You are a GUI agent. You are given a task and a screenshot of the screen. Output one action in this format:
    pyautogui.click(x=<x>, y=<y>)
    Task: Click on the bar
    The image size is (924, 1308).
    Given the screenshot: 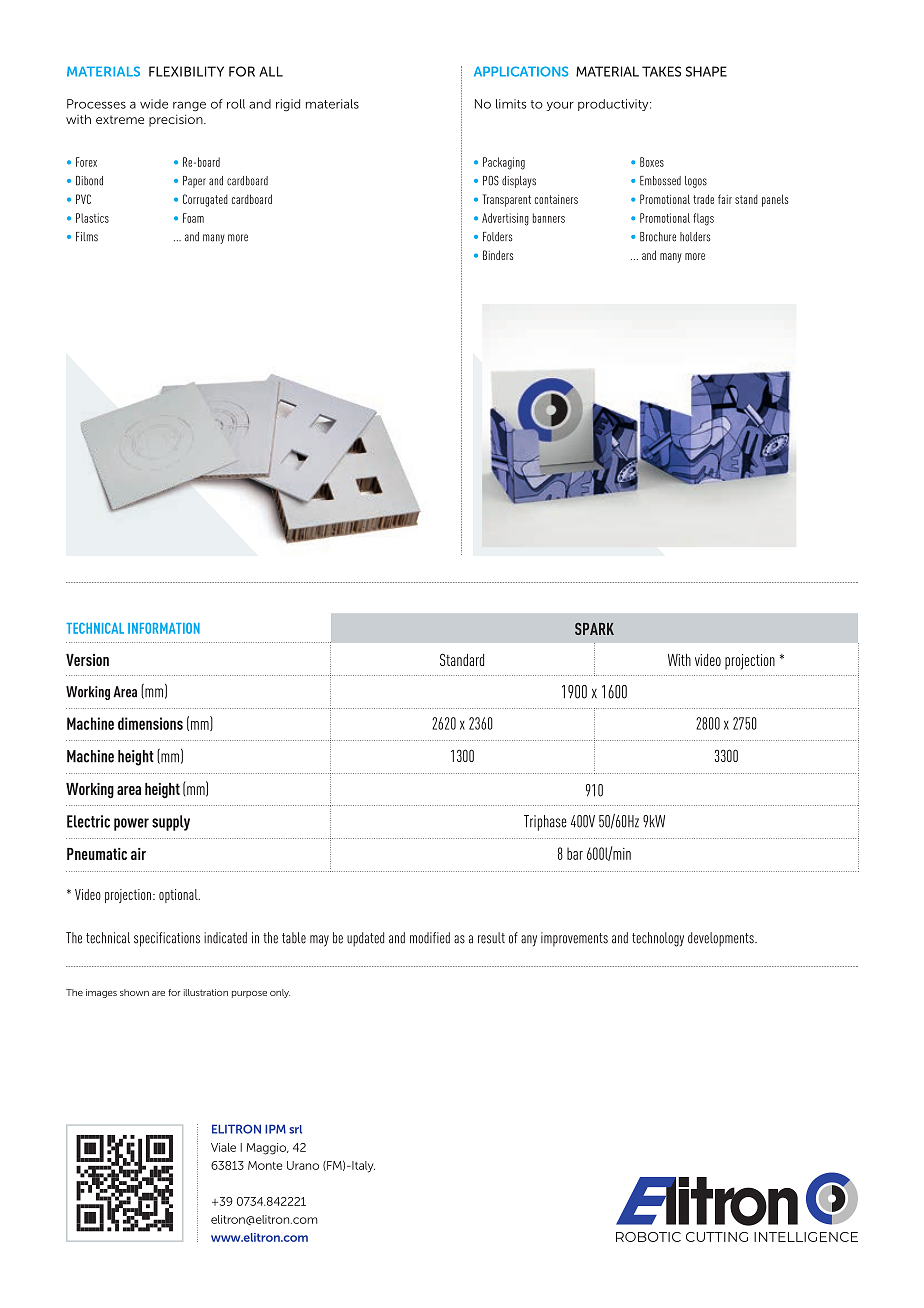 What is the action you would take?
    pyautogui.click(x=575, y=854)
